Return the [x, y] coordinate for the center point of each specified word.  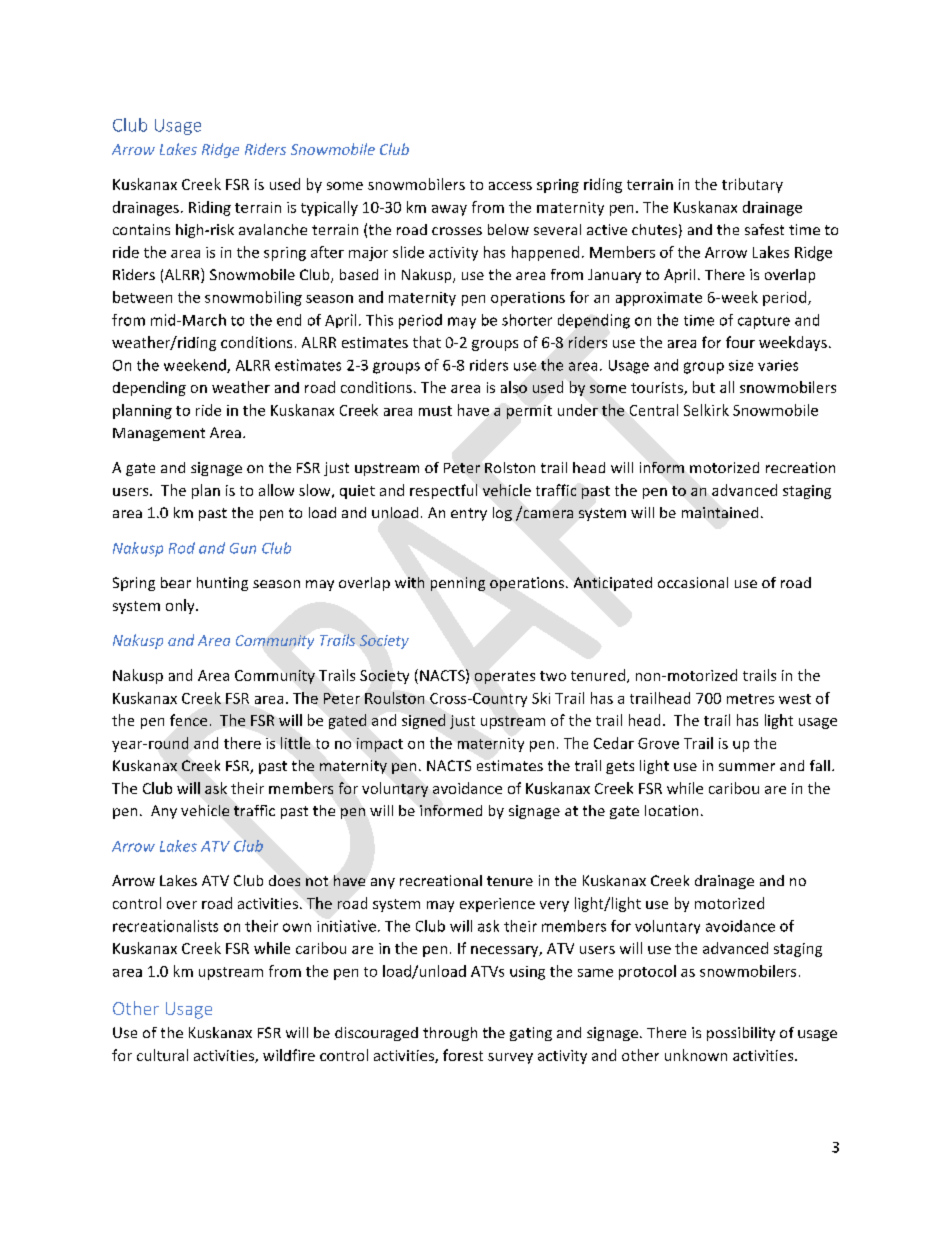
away [449, 210]
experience [497, 905]
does [284, 880]
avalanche [273, 229]
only [181, 606]
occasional [693, 582]
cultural [162, 1055]
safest [764, 229]
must [435, 411]
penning [458, 584]
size [741, 365]
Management [159, 434]
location [671, 810]
